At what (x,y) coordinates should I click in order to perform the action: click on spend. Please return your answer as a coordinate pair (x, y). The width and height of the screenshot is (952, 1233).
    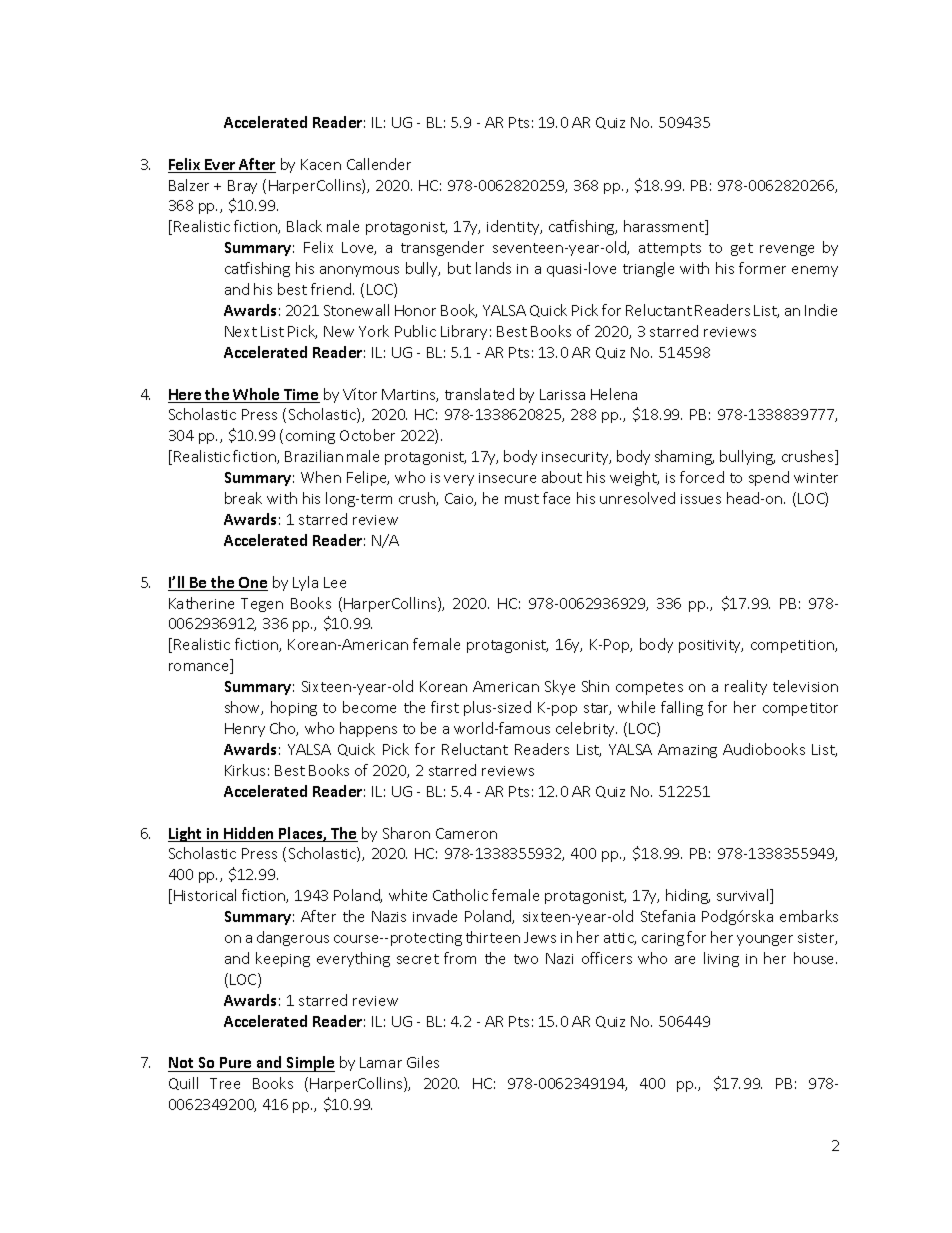
    Looking at the image, I should click on (769, 478).
